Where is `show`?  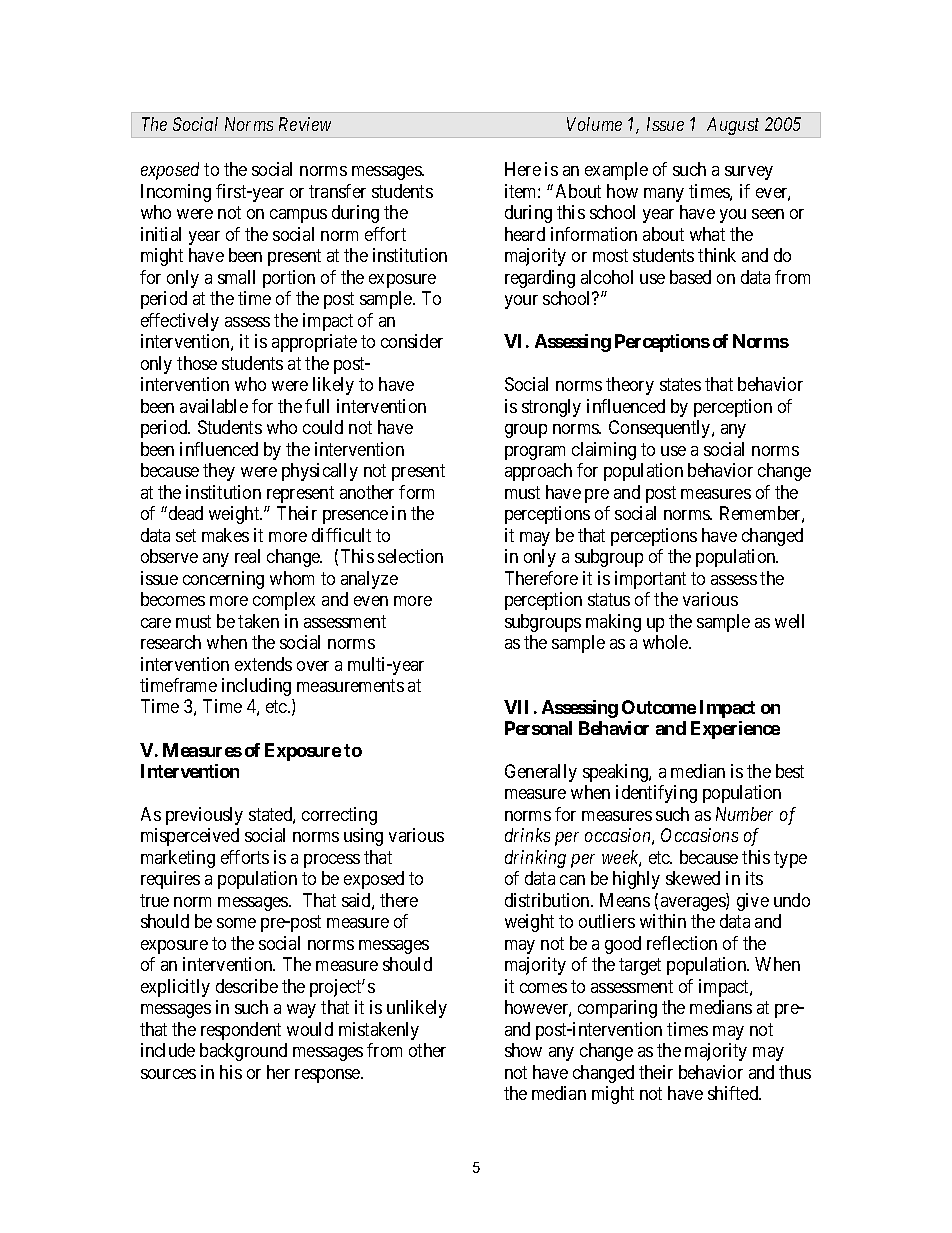
show is located at coordinates (523, 1050).
